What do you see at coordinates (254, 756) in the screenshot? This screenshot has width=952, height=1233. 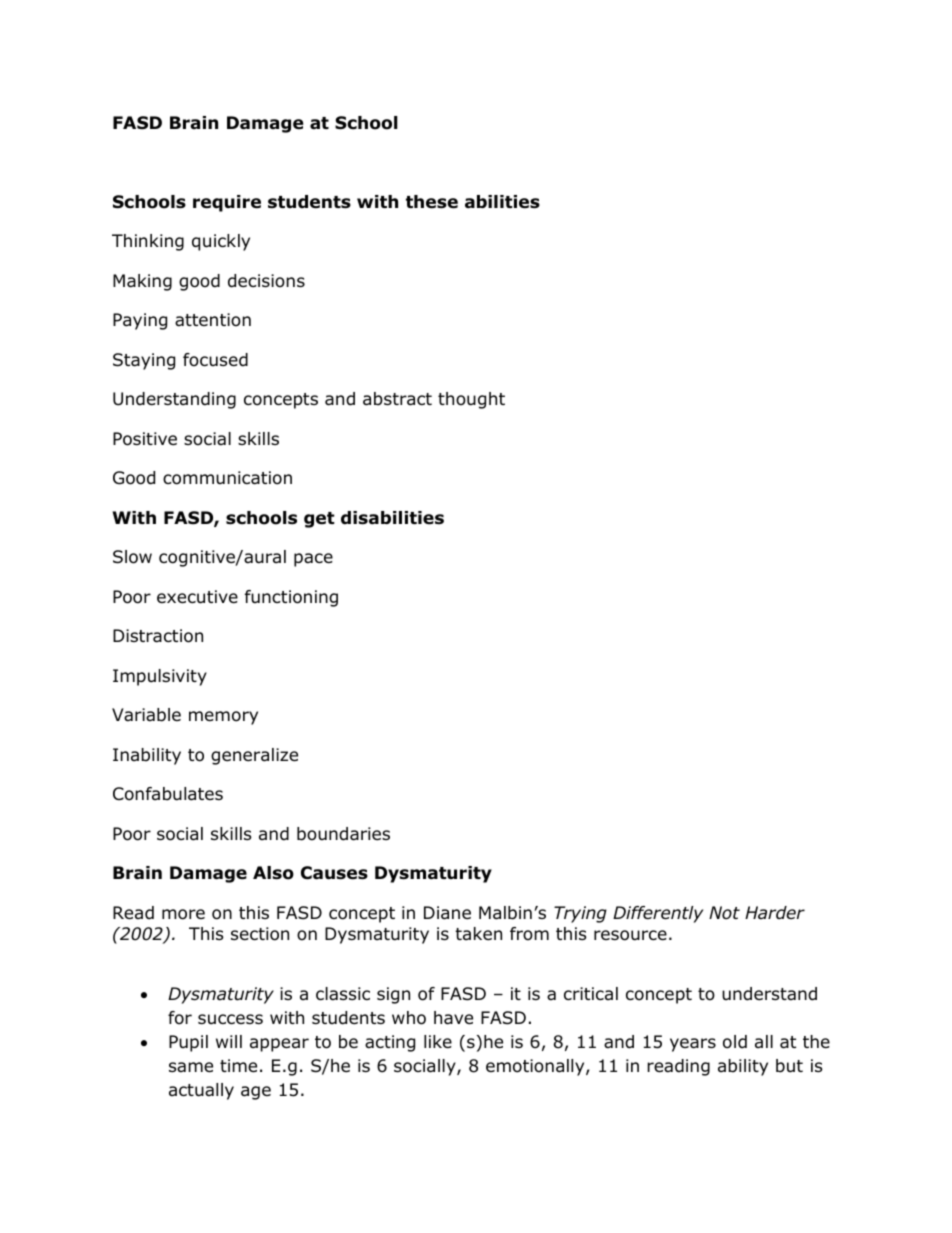 I see `generalize` at bounding box center [254, 756].
